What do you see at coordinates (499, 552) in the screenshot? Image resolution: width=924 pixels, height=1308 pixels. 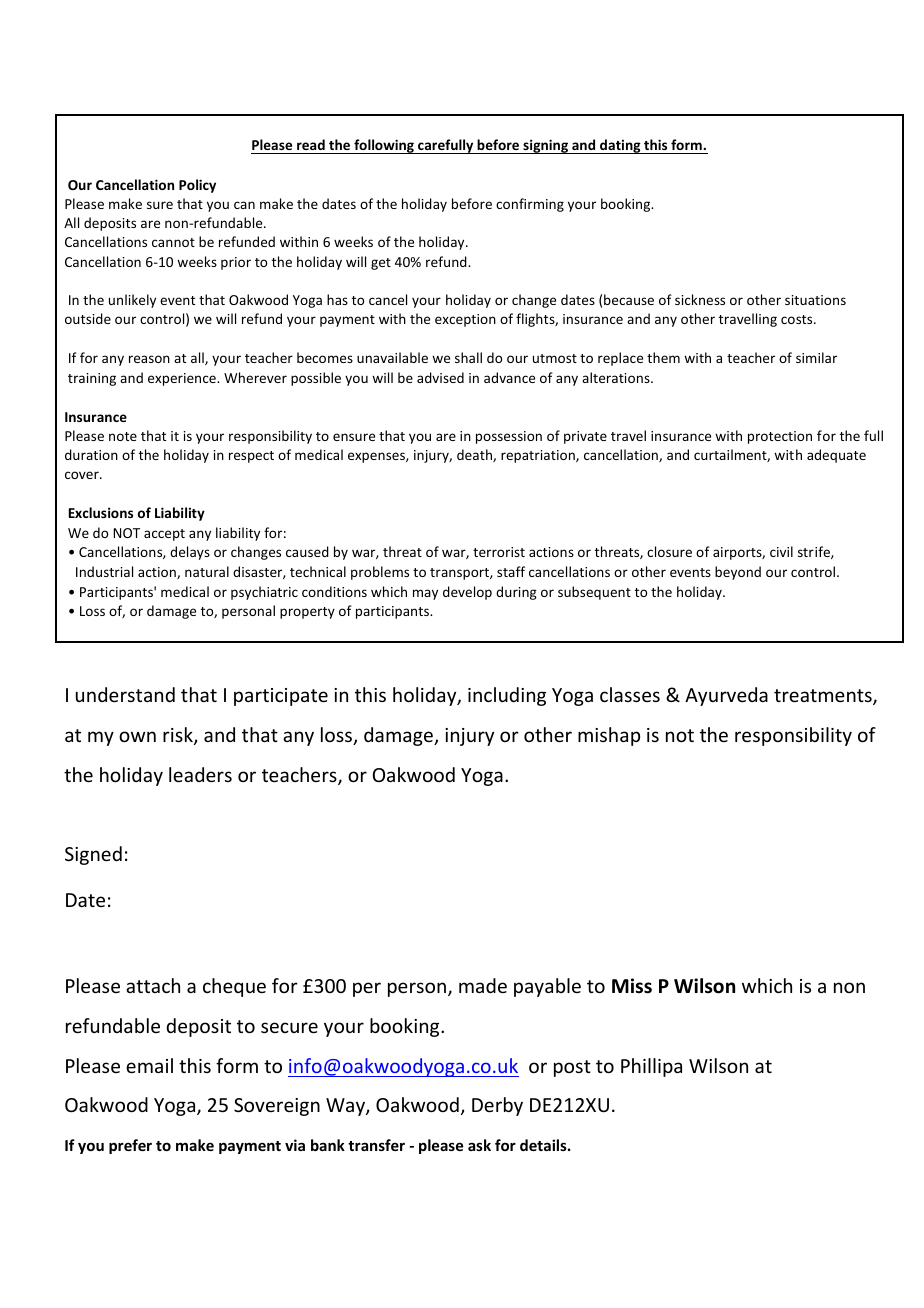 I see `terrorist` at bounding box center [499, 552].
